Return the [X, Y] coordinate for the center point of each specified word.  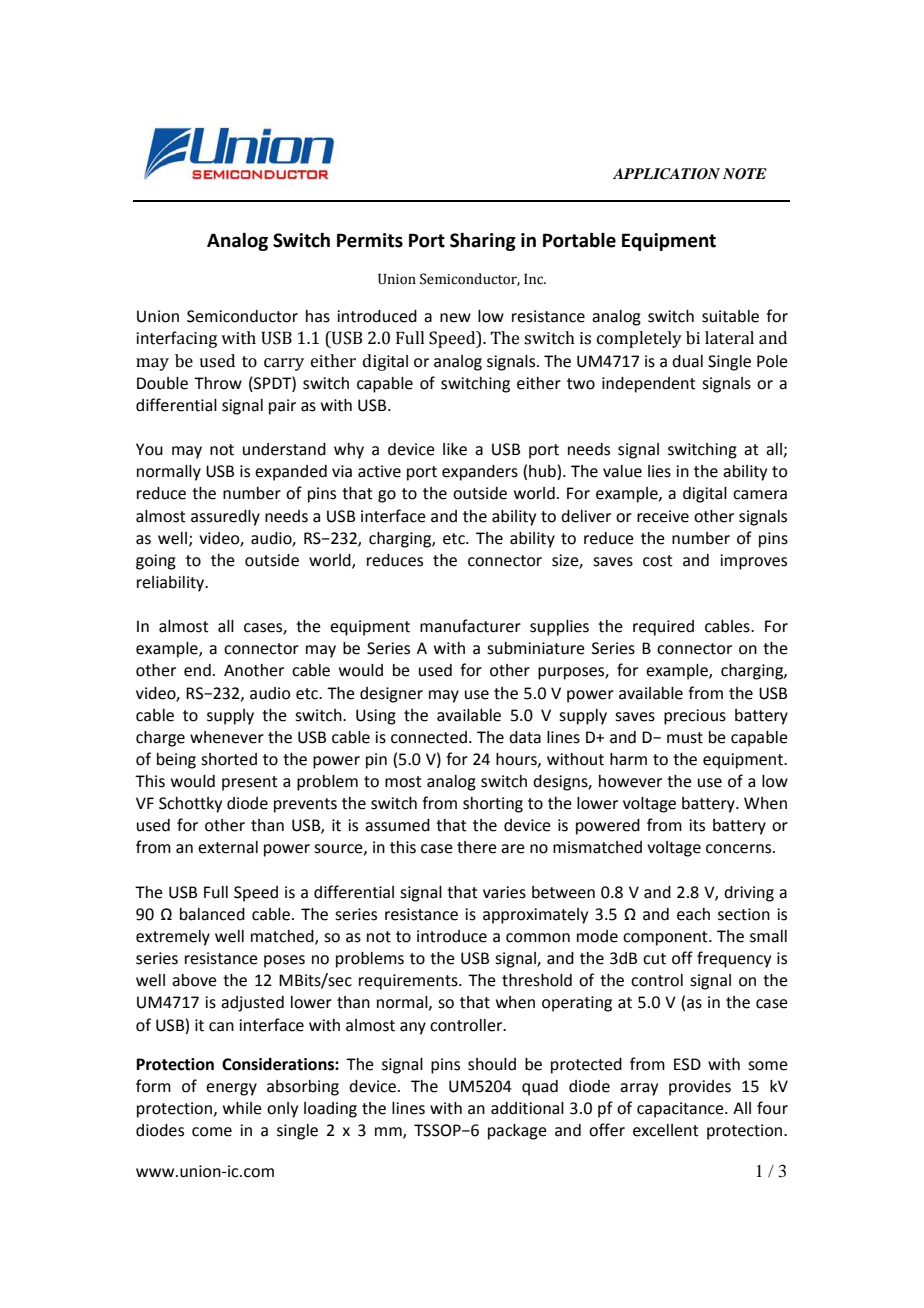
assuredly [225, 518]
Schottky [190, 805]
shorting [493, 805]
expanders [480, 473]
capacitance [681, 1110]
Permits [370, 240]
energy [231, 1089]
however [630, 781]
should [492, 1064]
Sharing [483, 242]
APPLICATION [666, 174]
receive [663, 516]
